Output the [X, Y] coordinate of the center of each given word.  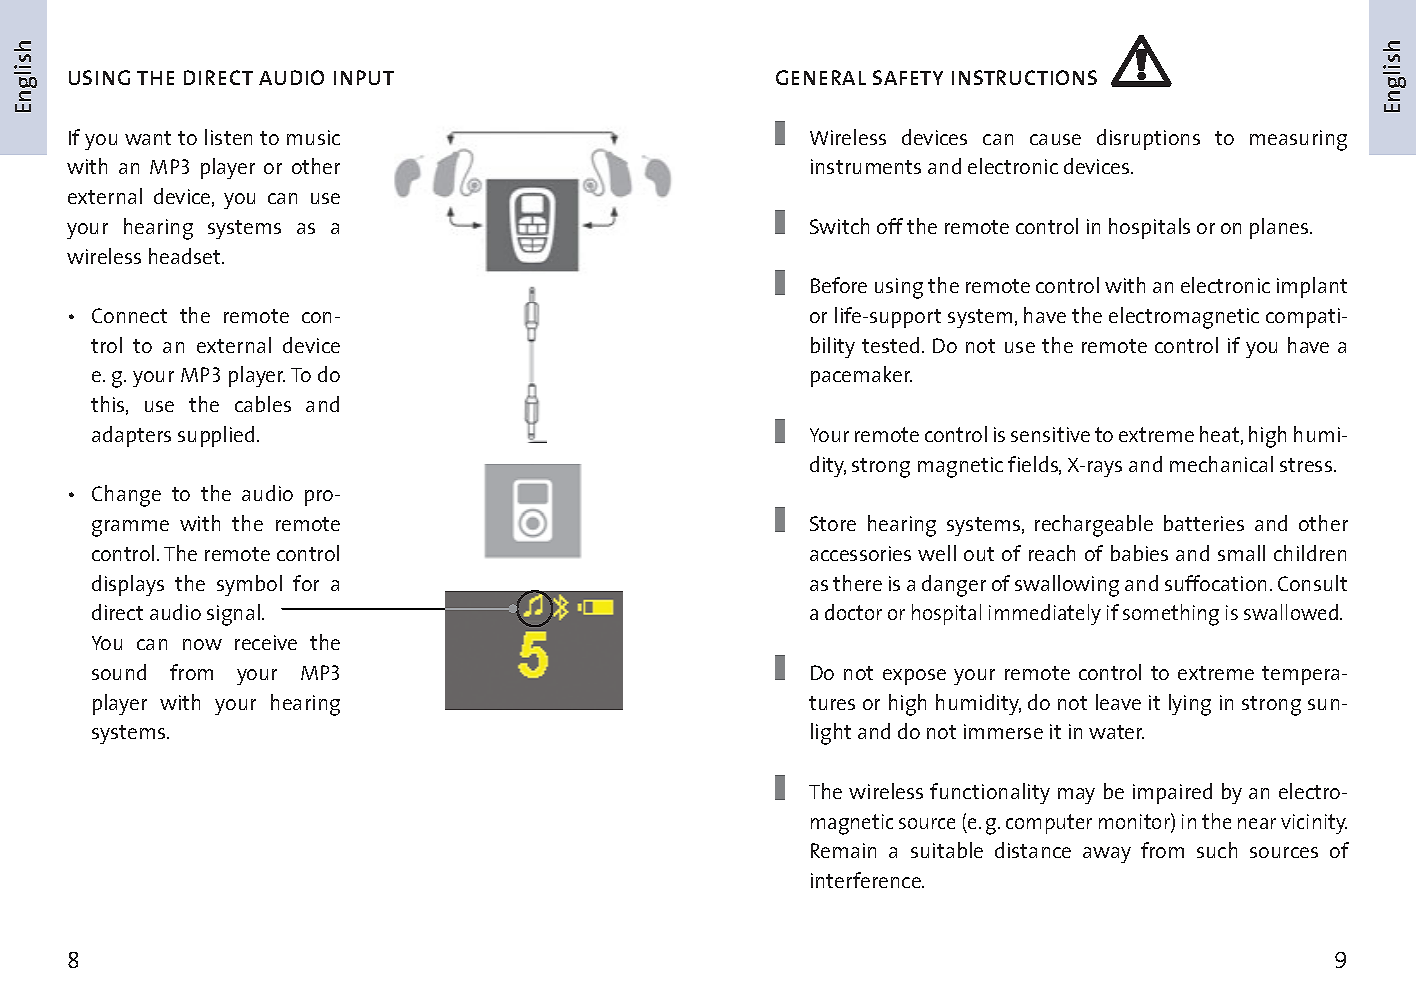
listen [228, 137]
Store [833, 523]
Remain [843, 850]
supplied [216, 436]
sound [119, 672]
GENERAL [821, 77]
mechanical [1221, 464]
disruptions [1148, 139]
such [1217, 850]
